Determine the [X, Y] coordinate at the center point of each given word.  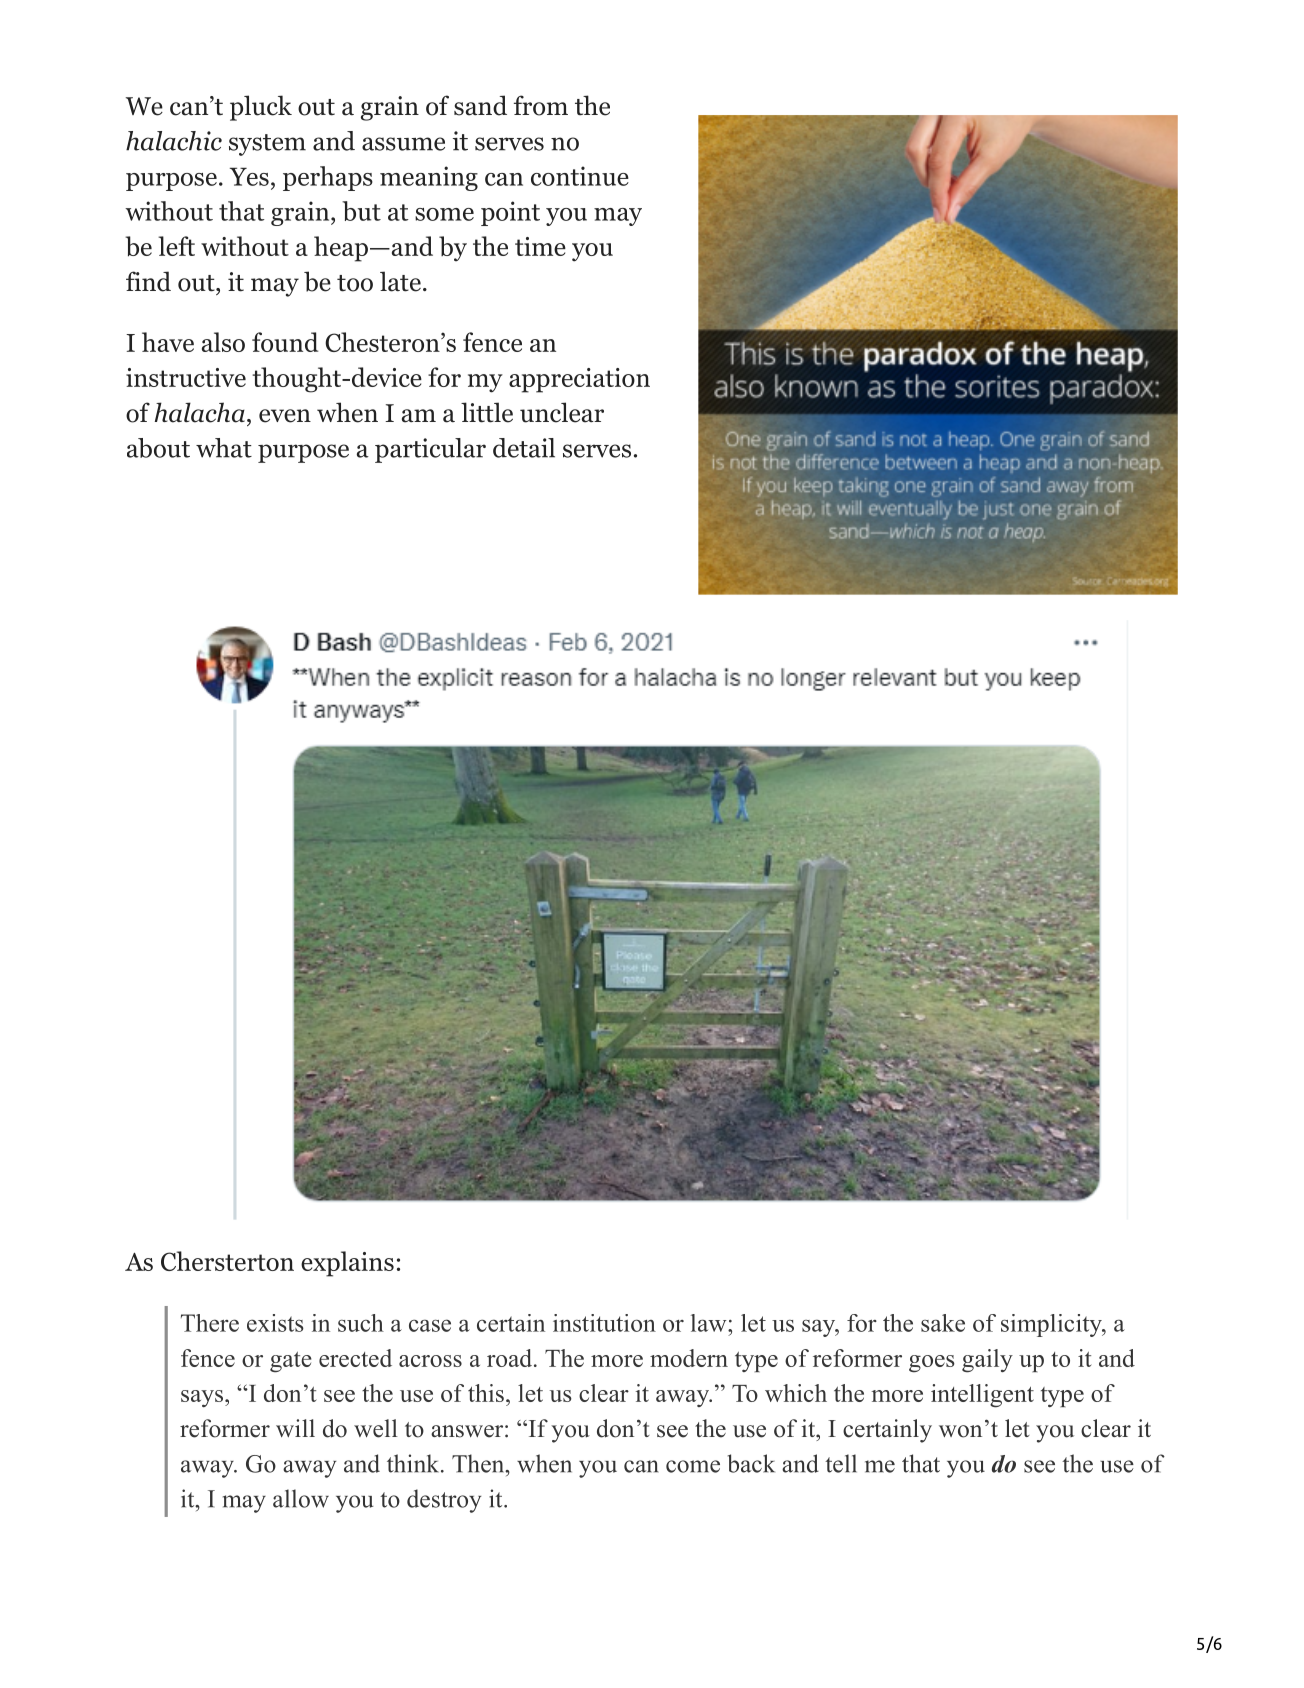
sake [943, 1323]
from [541, 105]
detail [524, 448]
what [224, 448]
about [158, 448]
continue [580, 176]
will [295, 1428]
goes [932, 1364]
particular [430, 450]
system [267, 145]
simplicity [1052, 1325]
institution [604, 1323]
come [693, 1466]
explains [347, 1264]
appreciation [579, 380]
